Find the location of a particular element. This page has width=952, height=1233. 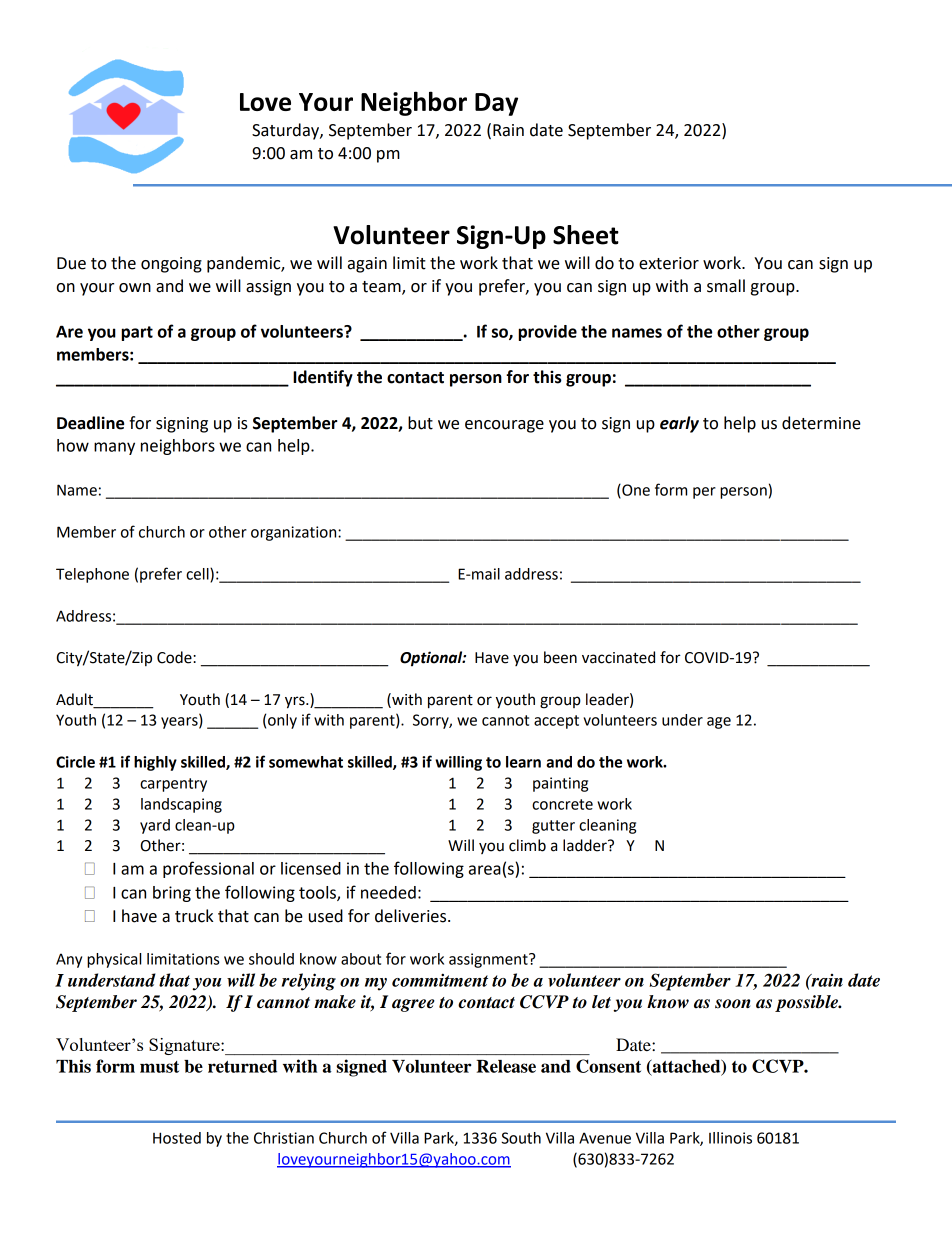

small is located at coordinates (726, 286).
